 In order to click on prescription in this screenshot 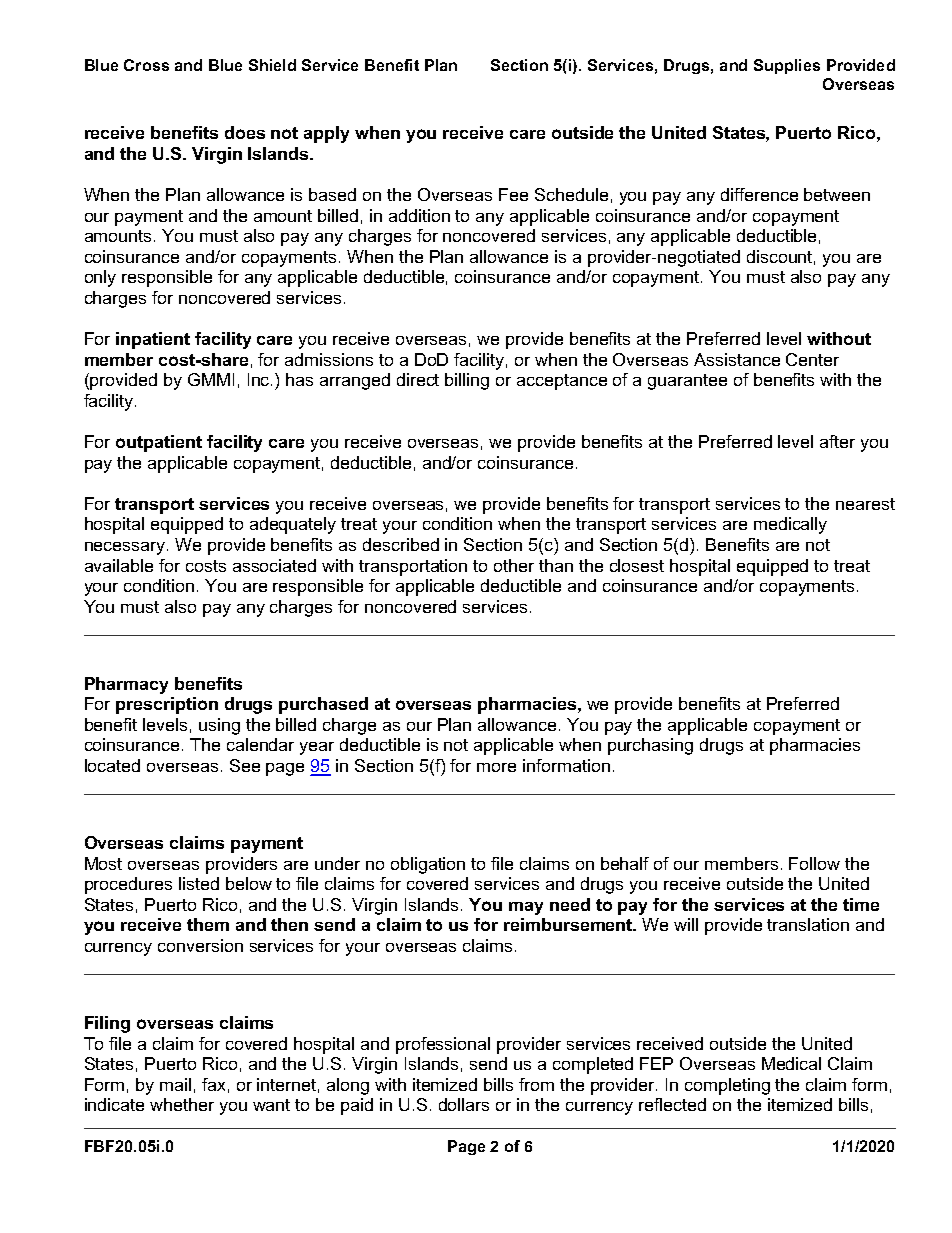, I will do `click(167, 705)`.
